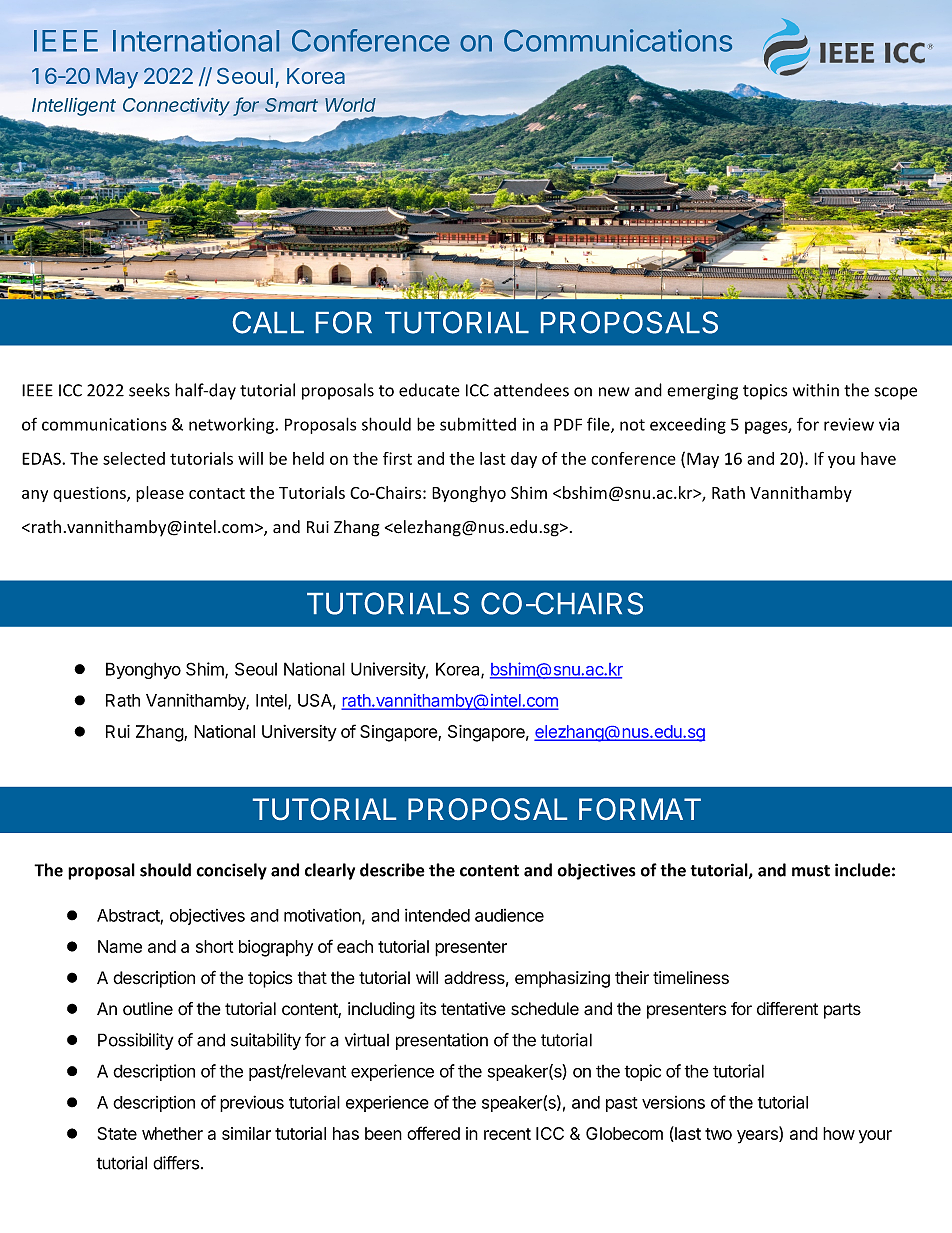 This screenshot has width=952, height=1233. Describe the element at coordinates (758, 1137) in the screenshot. I see `years` at that location.
